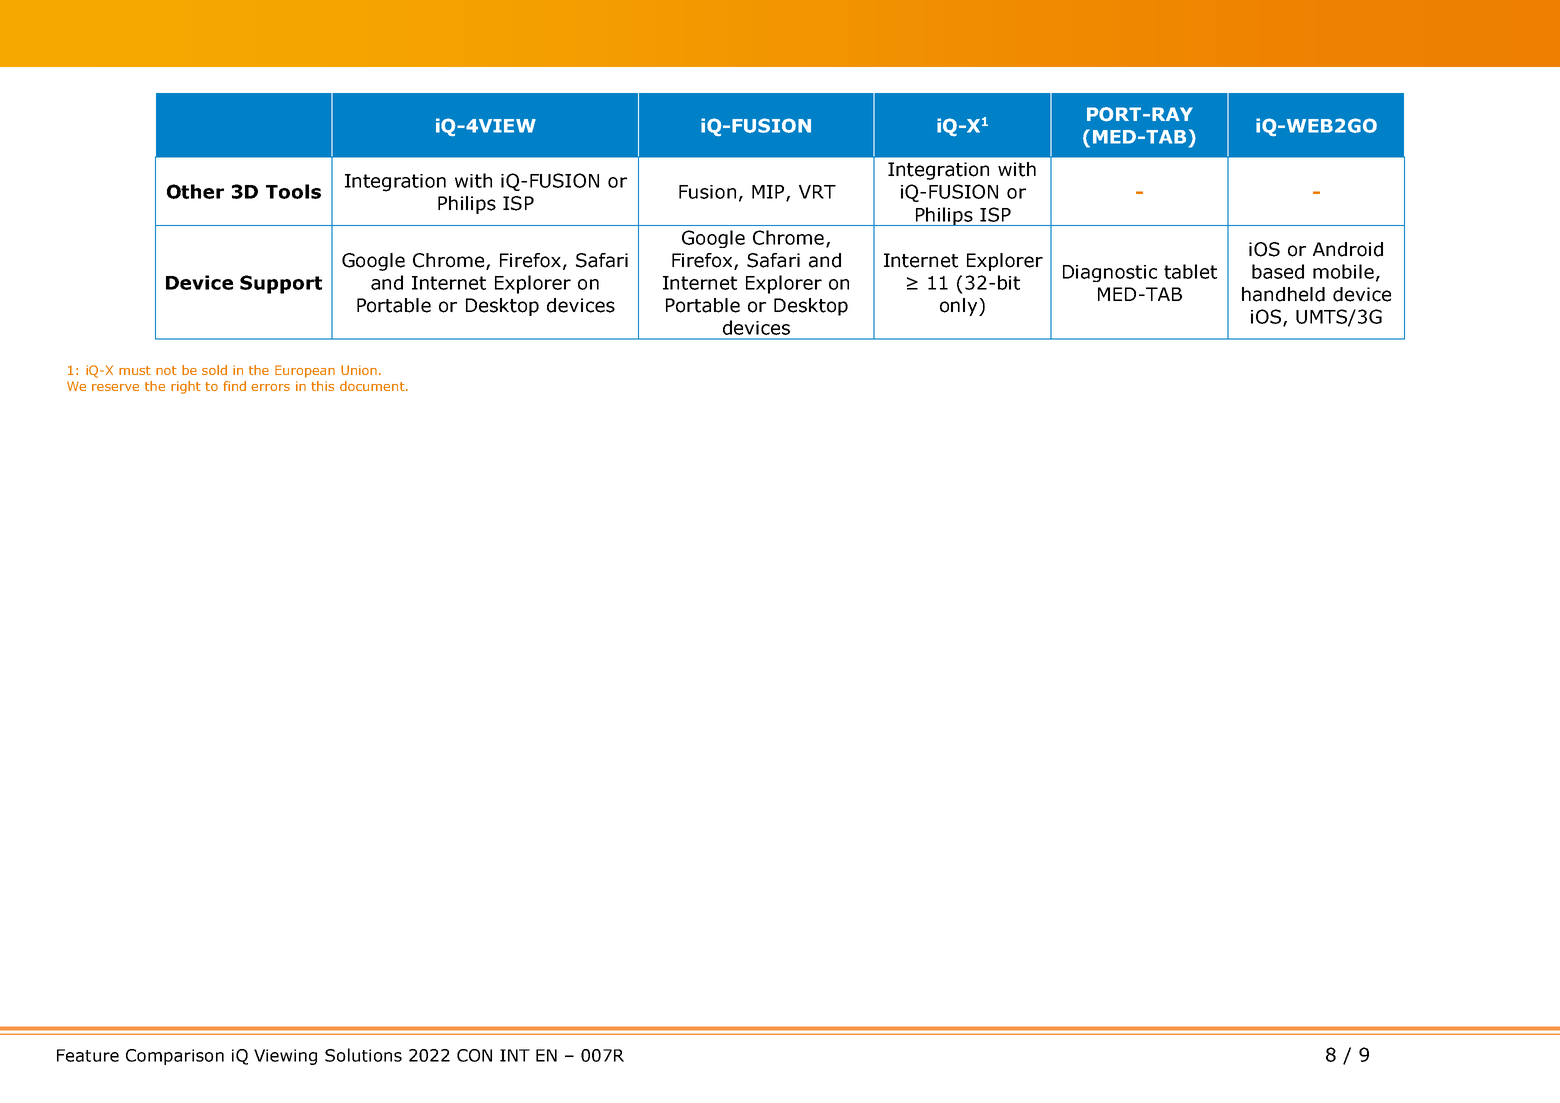 The image size is (1560, 1103). Describe the element at coordinates (474, 1055) in the screenshot. I see `CON` at that location.
